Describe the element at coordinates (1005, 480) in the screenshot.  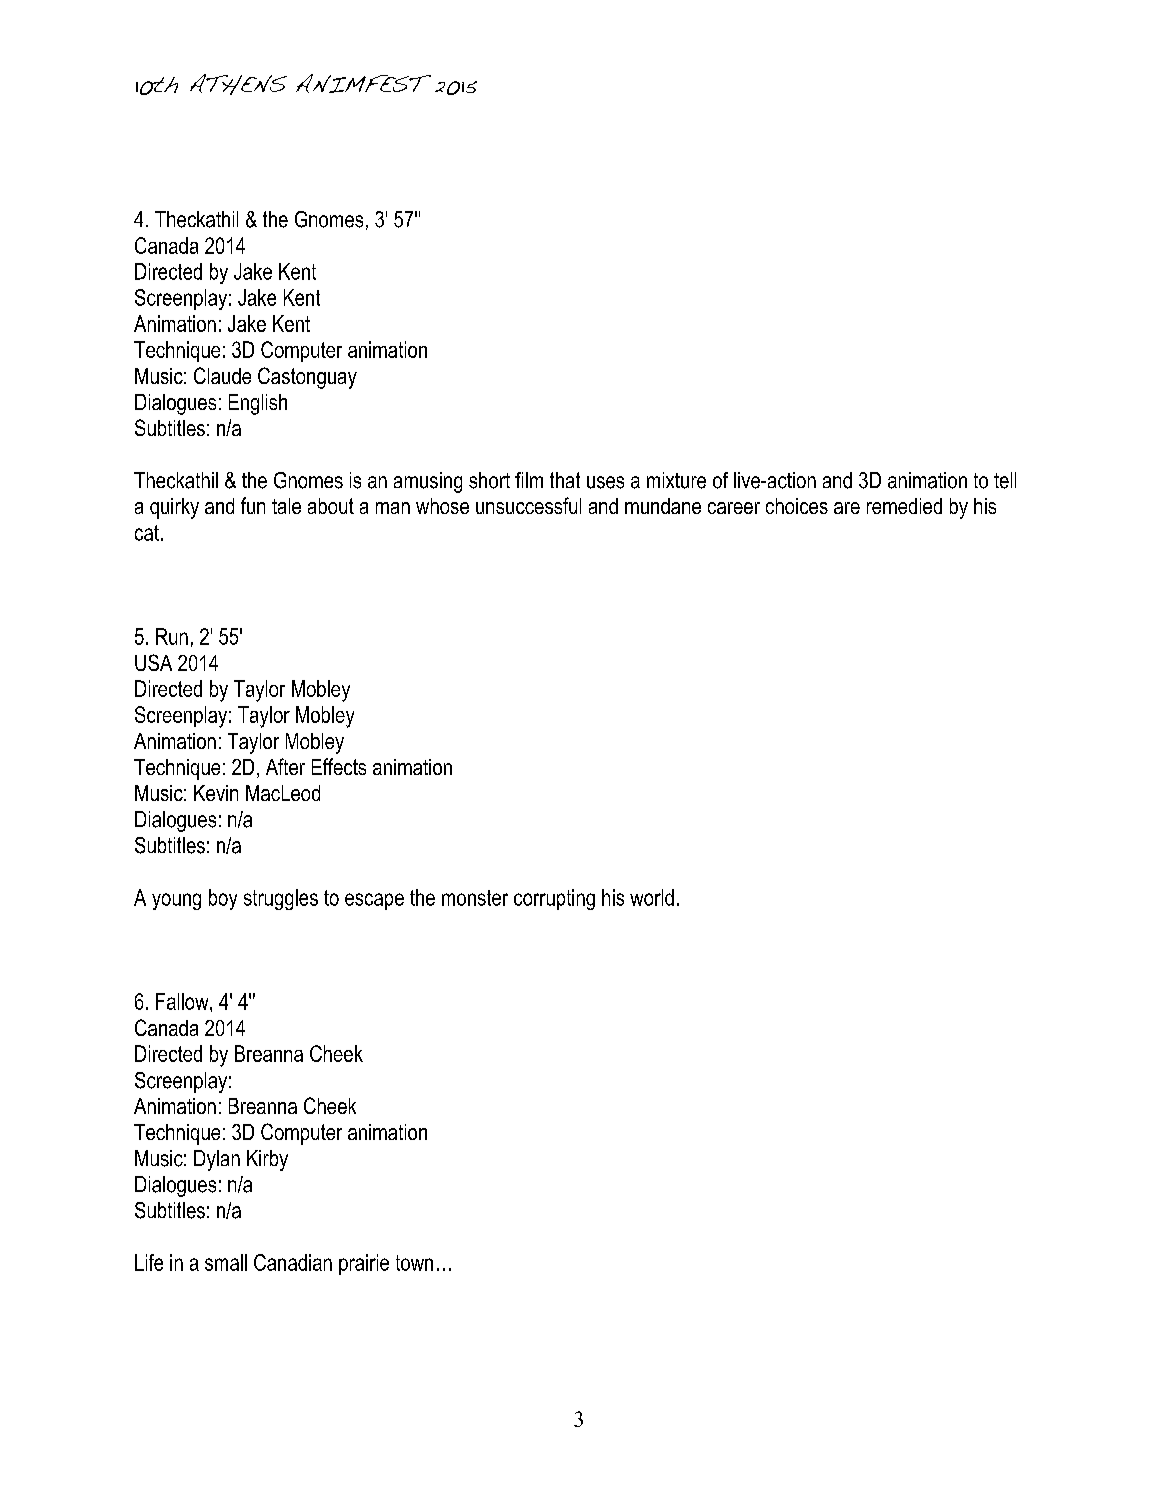
I see `tell` at that location.
